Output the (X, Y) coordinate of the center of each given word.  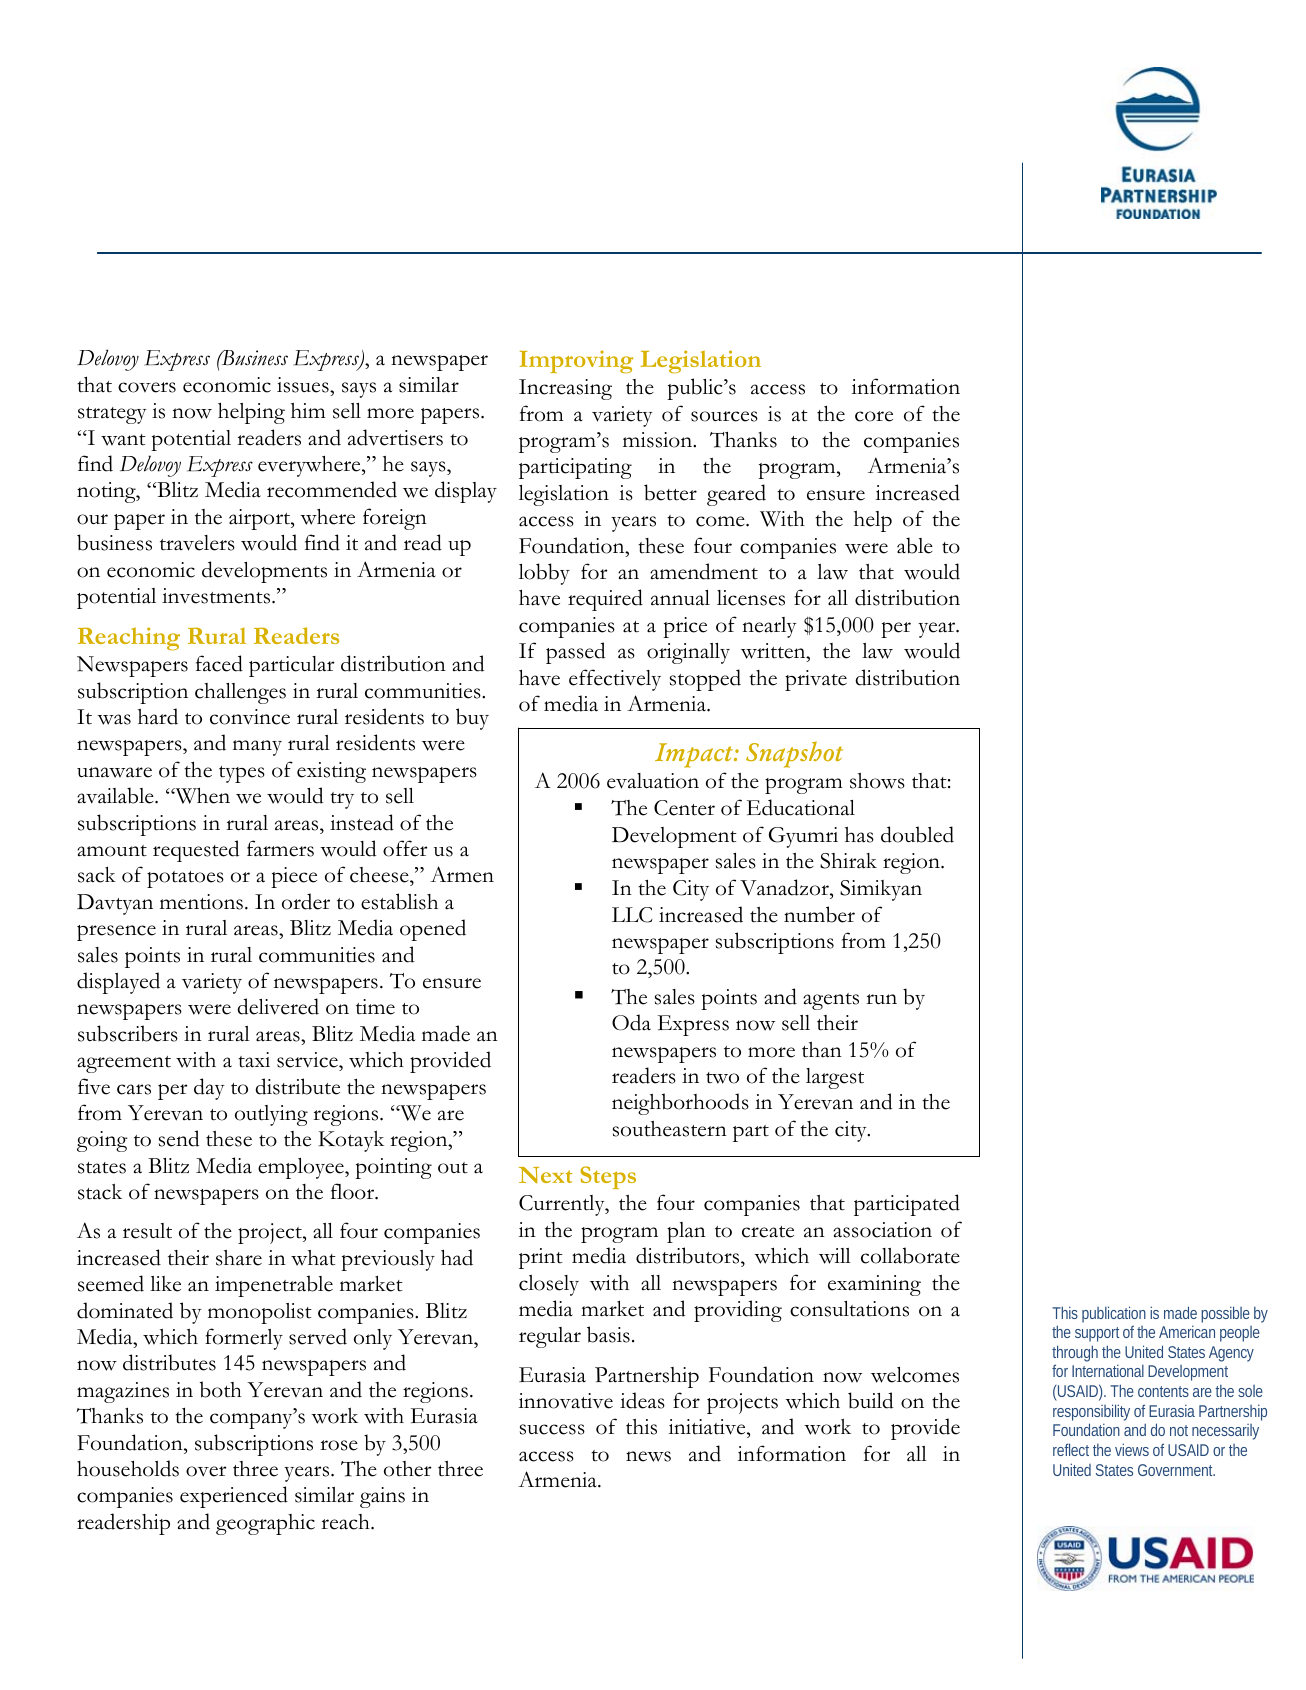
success (552, 1429)
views (1132, 1449)
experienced (234, 1497)
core (874, 416)
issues (304, 385)
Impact (695, 755)
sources (724, 416)
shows (877, 781)
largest (835, 1078)
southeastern (670, 1129)
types (242, 774)
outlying (271, 1115)
